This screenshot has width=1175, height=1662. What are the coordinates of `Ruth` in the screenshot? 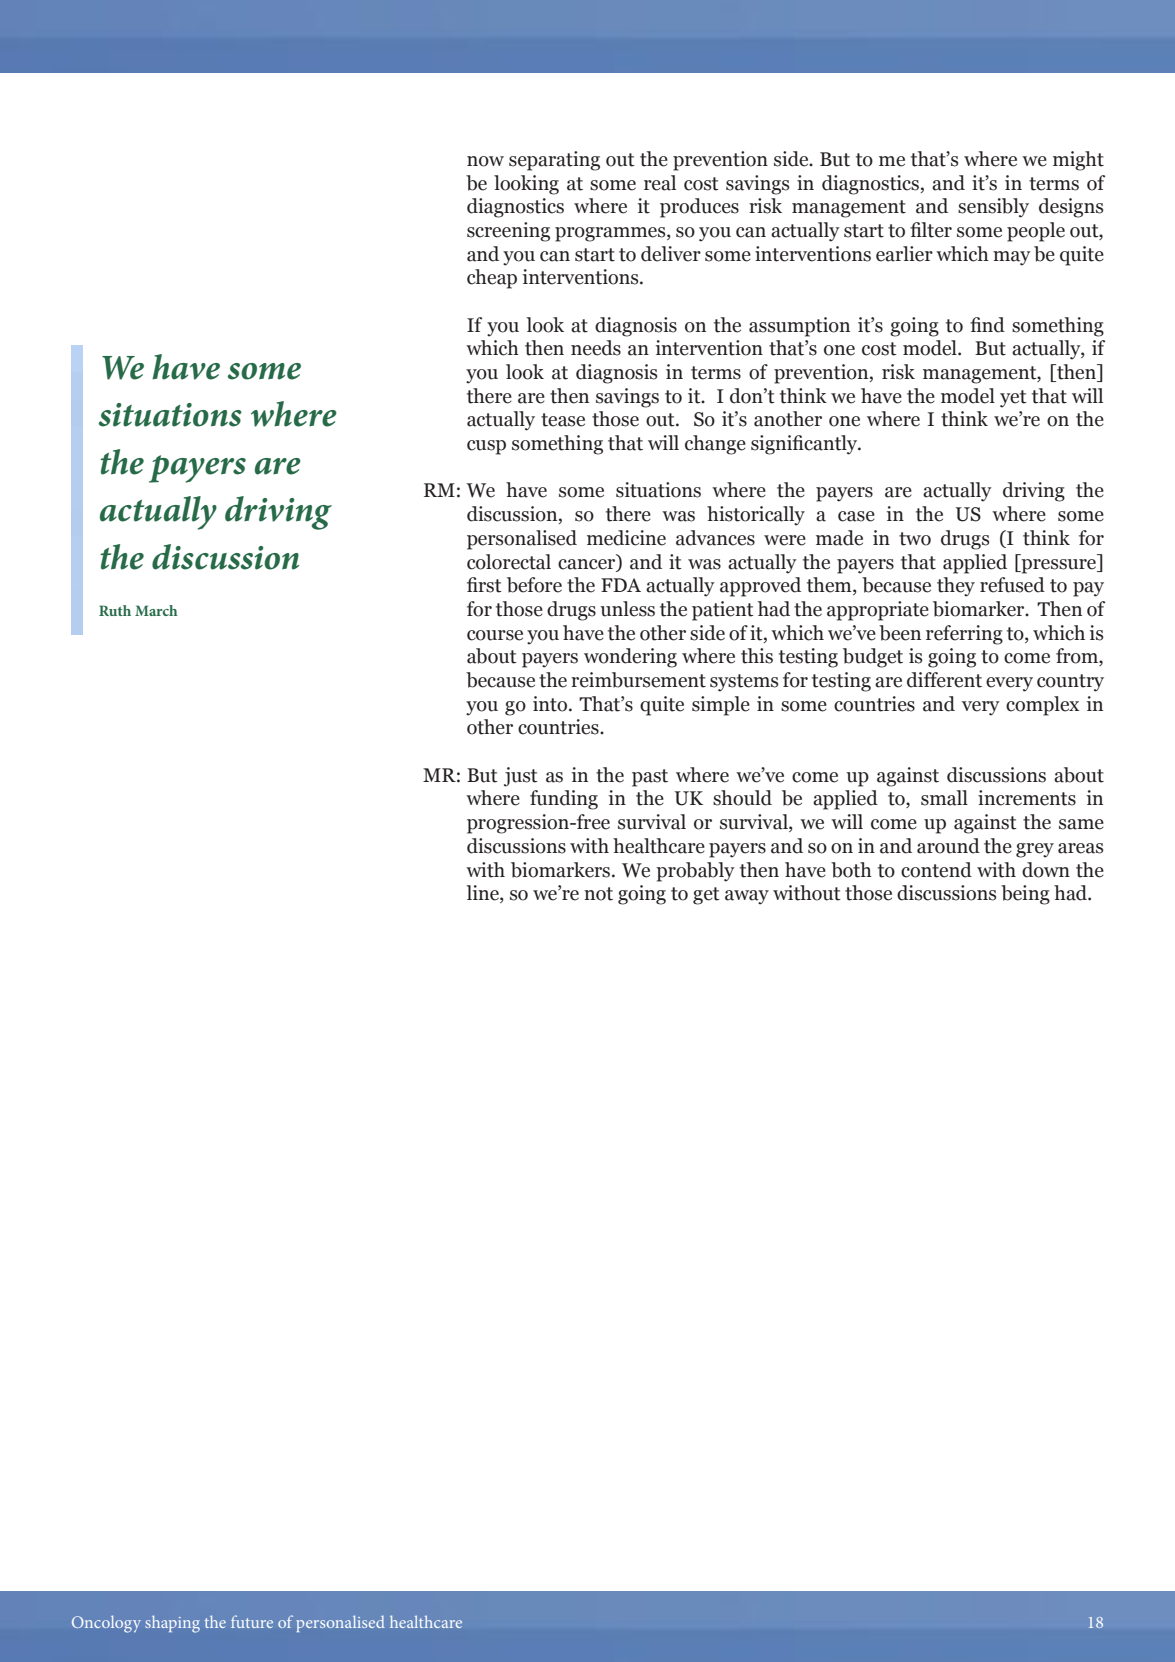 It's located at (115, 610).
